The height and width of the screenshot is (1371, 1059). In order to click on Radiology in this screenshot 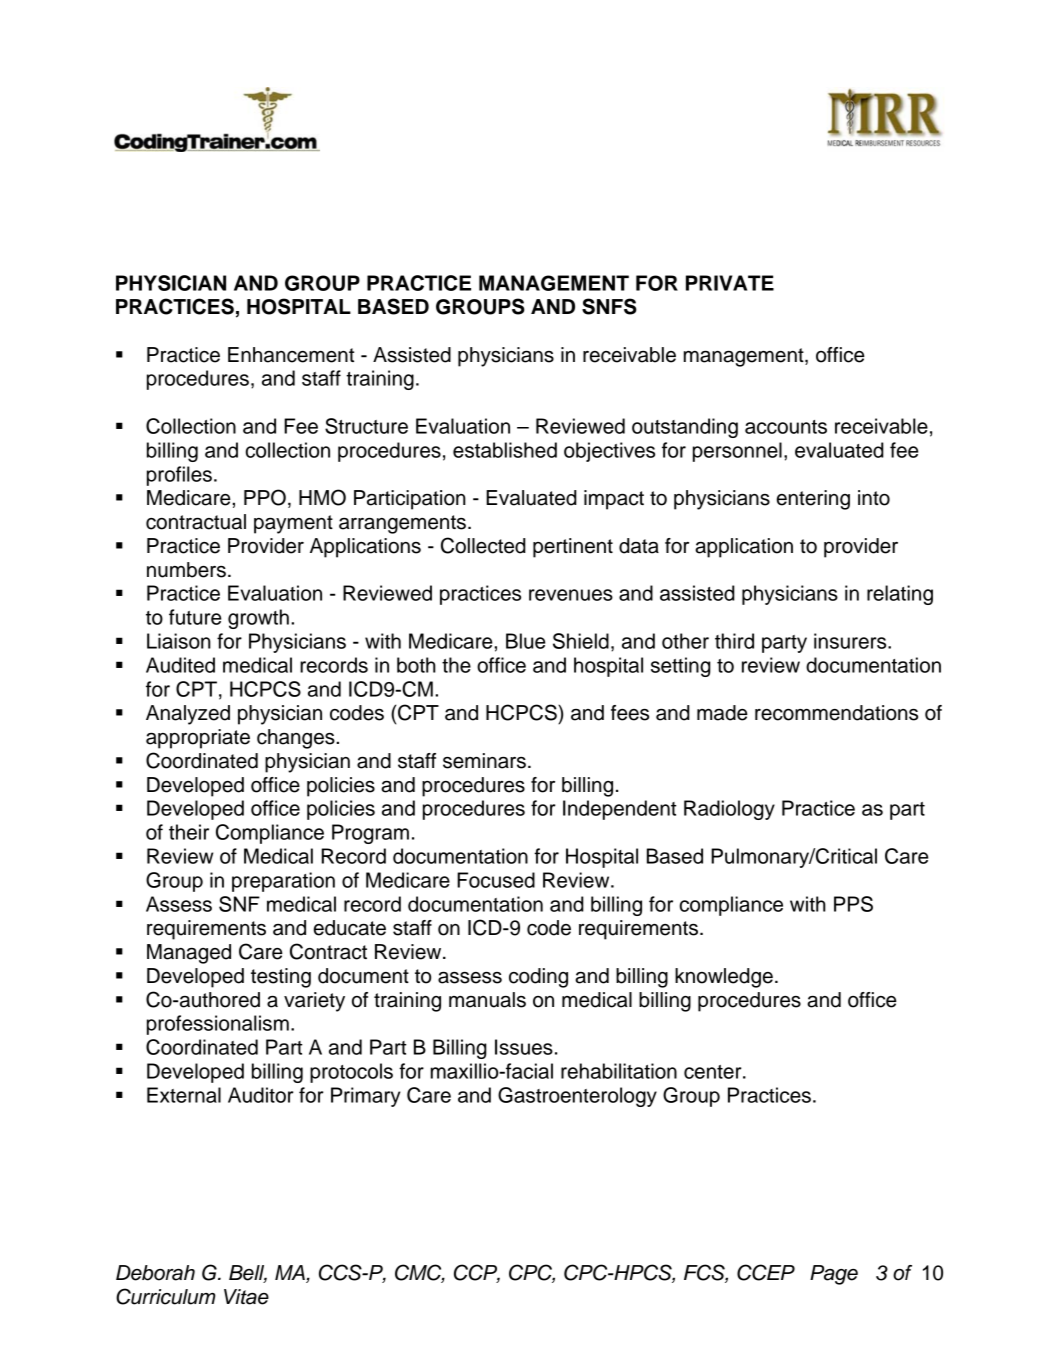, I will do `click(729, 810)`.
